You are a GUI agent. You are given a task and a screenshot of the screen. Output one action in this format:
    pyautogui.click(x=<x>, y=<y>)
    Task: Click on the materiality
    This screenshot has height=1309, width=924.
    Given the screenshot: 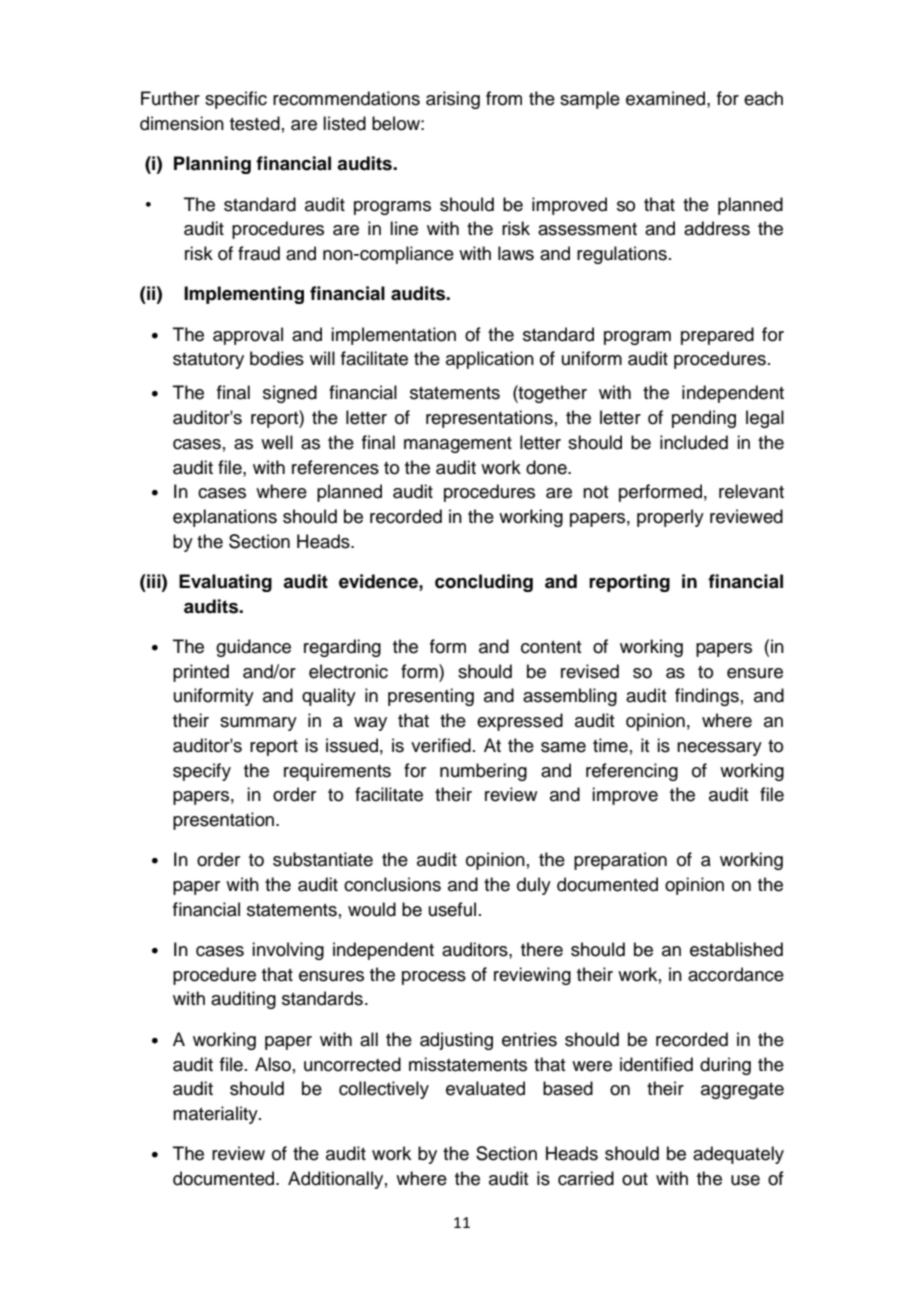 What is the action you would take?
    pyautogui.click(x=216, y=1115)
